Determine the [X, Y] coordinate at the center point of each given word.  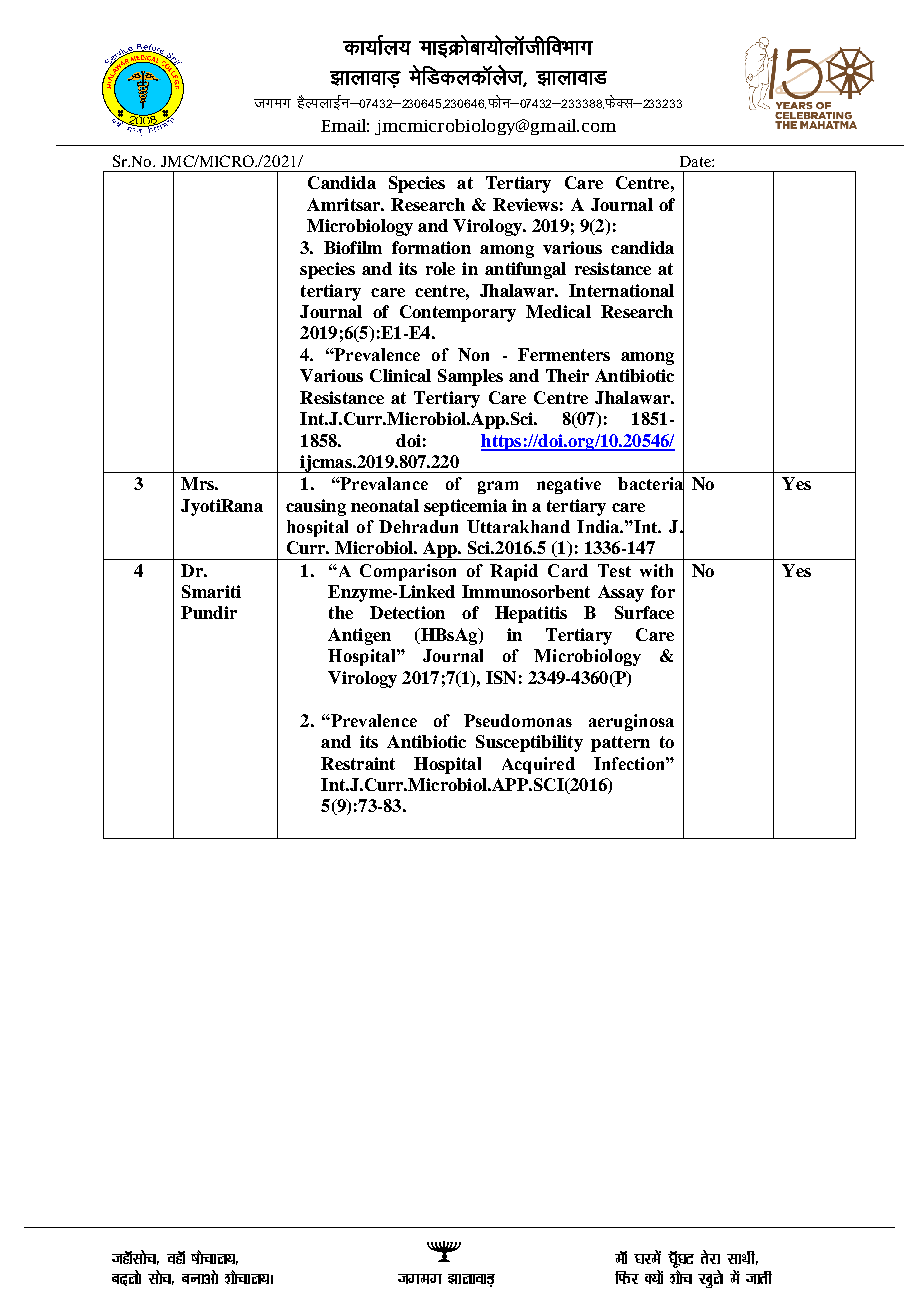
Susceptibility [529, 743]
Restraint [358, 763]
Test [614, 570]
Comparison [408, 572]
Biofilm [353, 247]
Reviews [525, 204]
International [621, 290]
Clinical [400, 375]
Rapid [514, 572]
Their [567, 375]
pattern [620, 744]
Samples [470, 377]
